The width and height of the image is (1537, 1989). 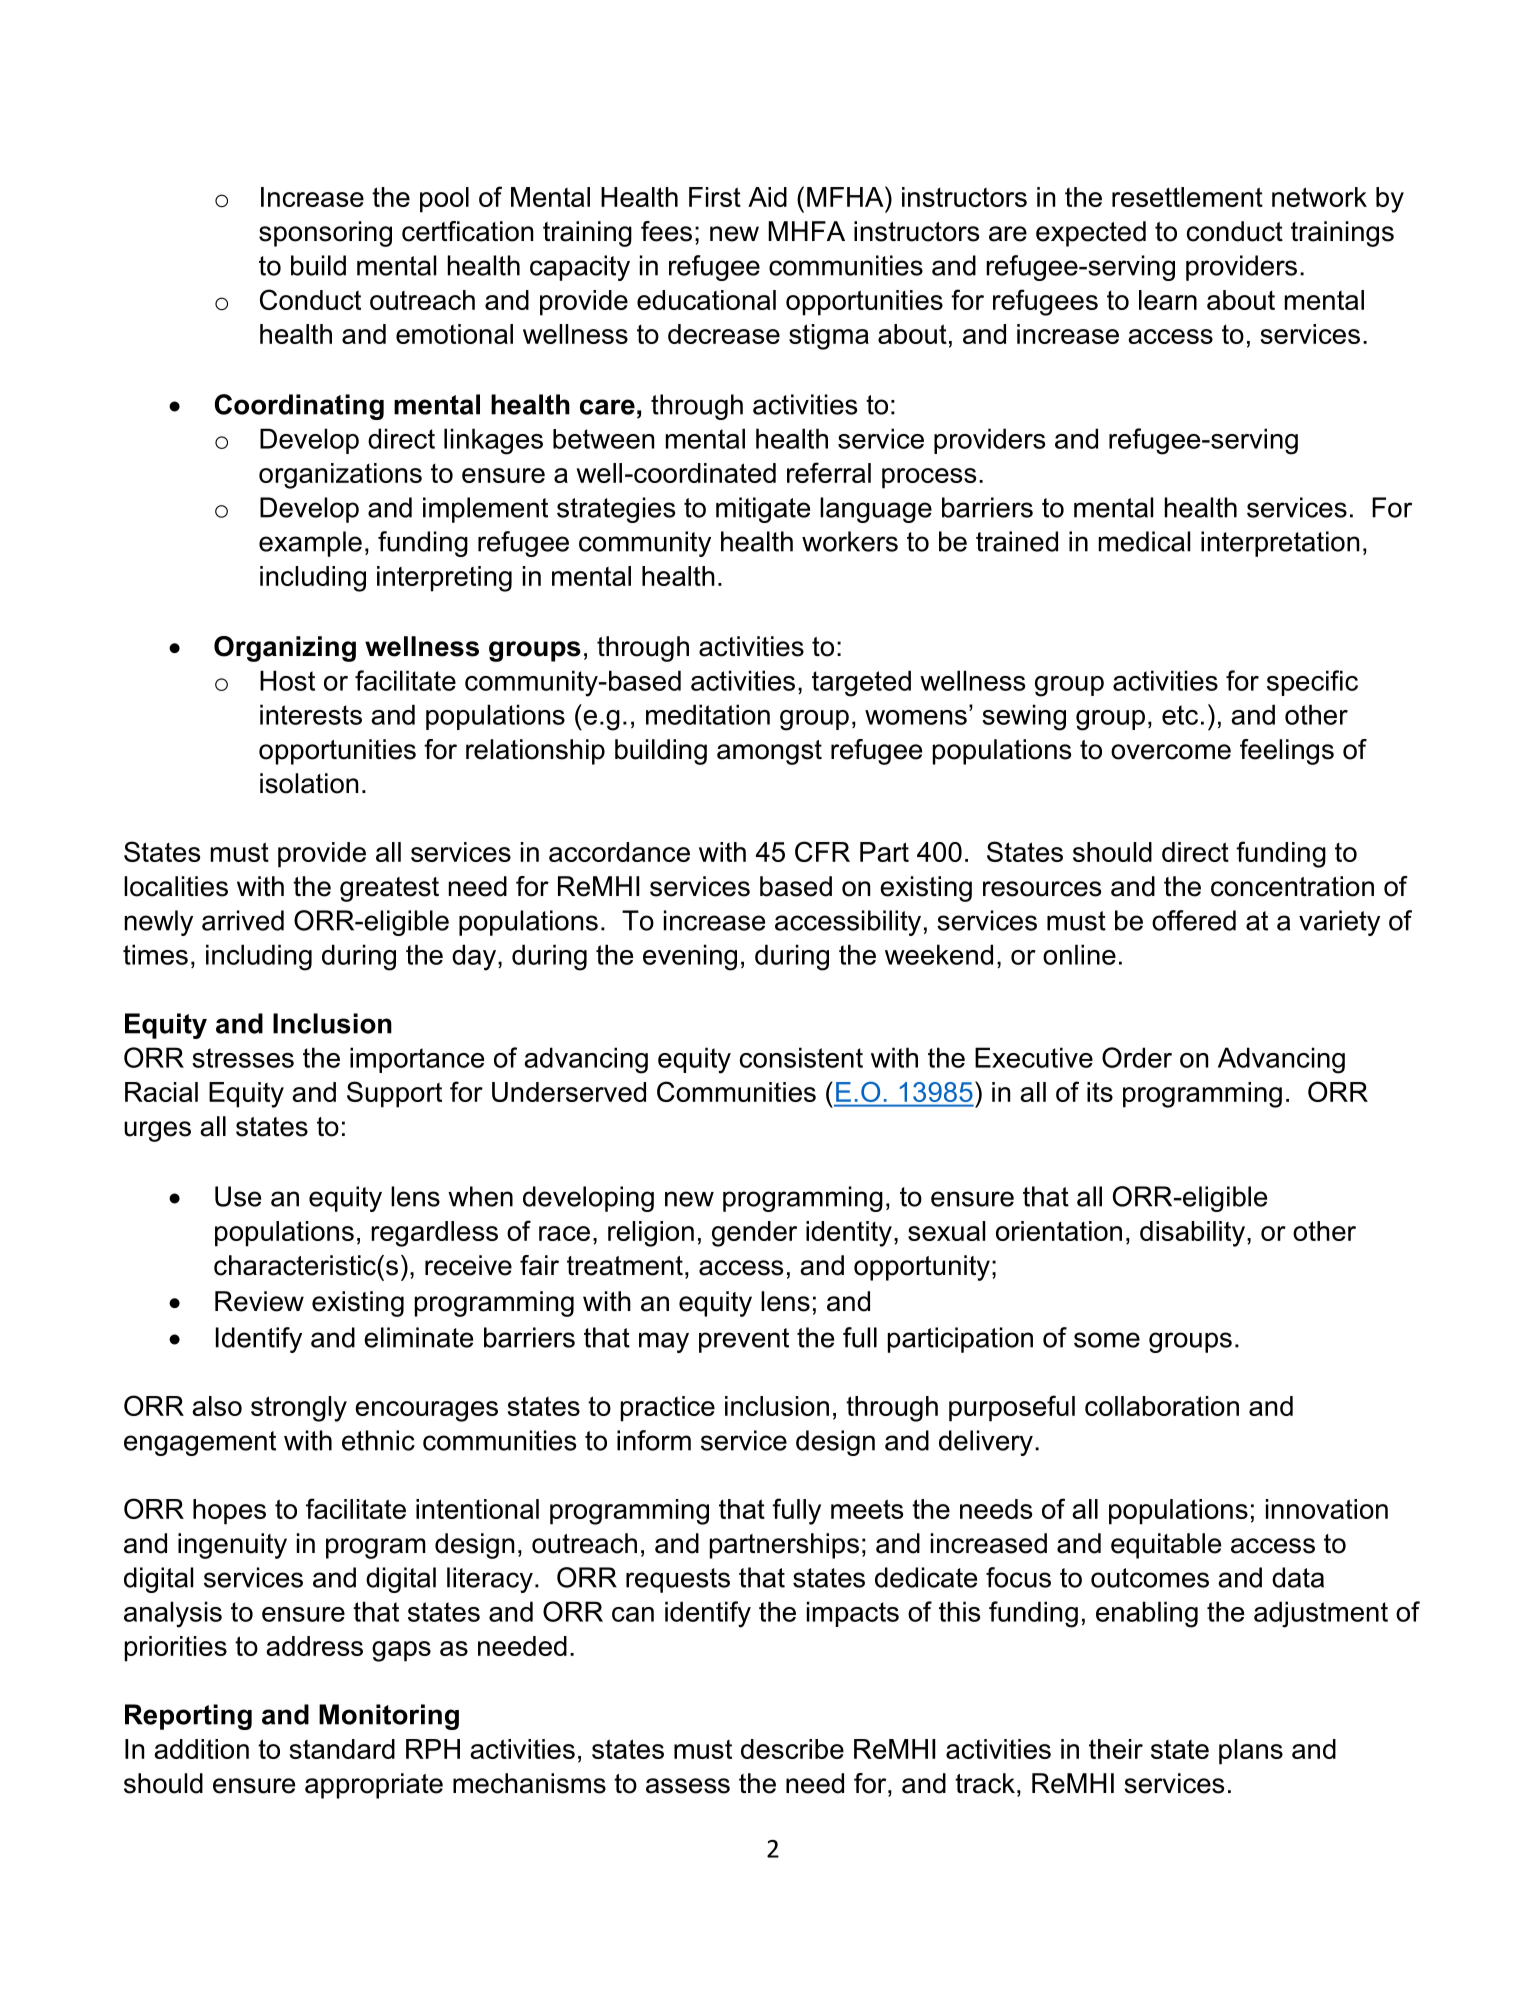 What do you see at coordinates (792, 1749) in the image?
I see `describe` at bounding box center [792, 1749].
